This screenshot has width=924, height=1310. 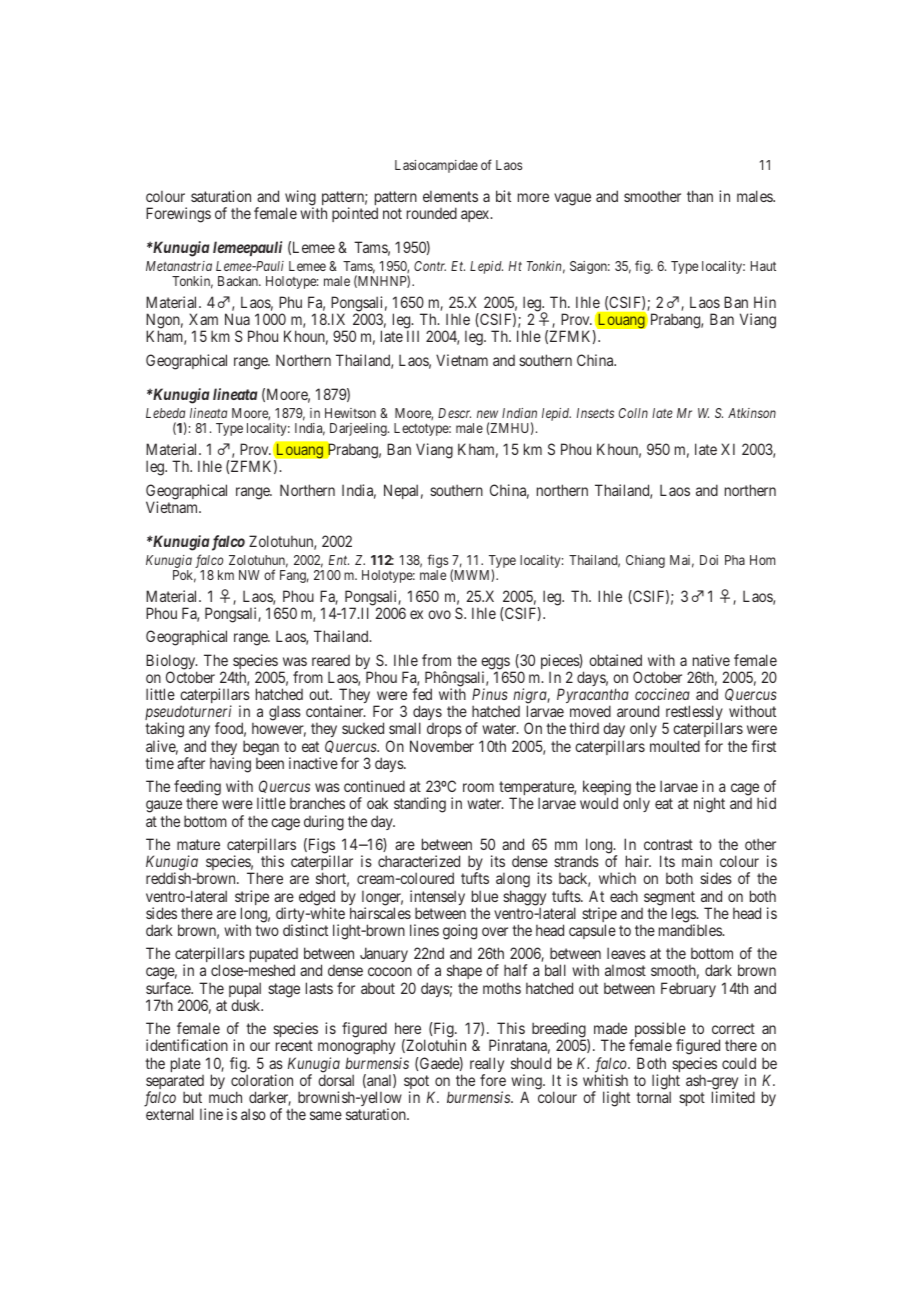 I want to click on really, so click(x=487, y=1066).
